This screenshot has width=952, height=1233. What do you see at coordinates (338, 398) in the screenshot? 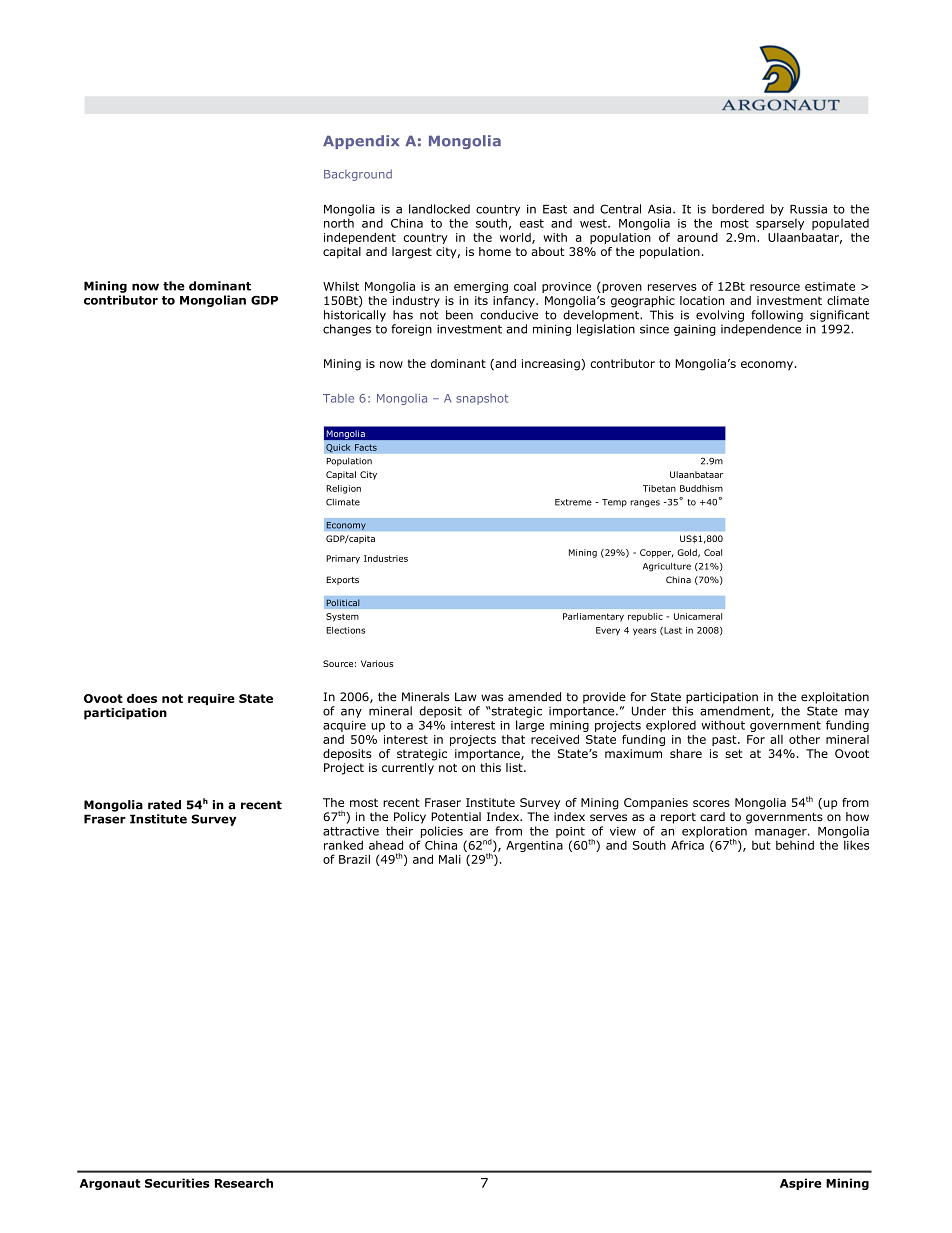
I see `Table` at bounding box center [338, 398].
